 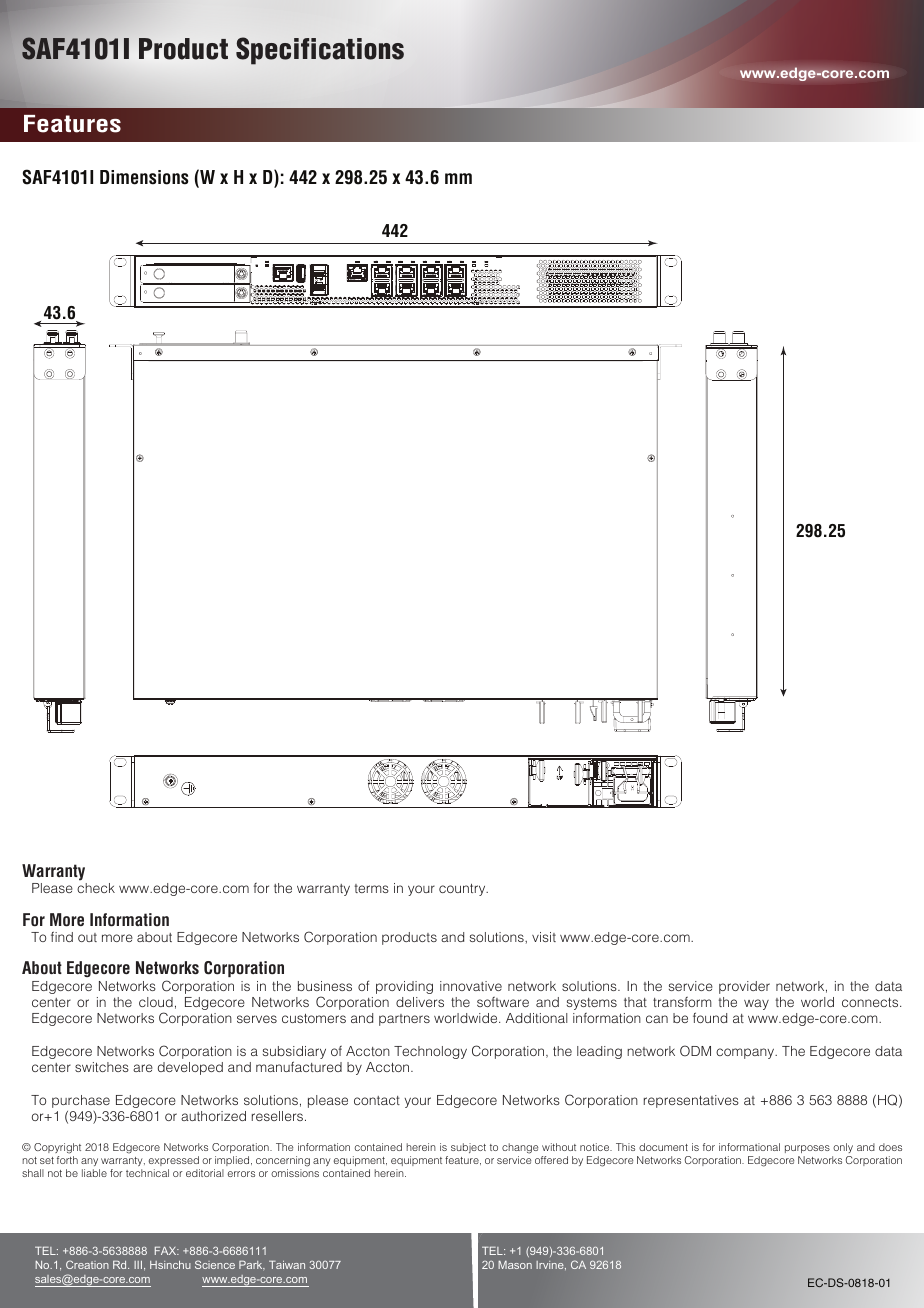 What do you see at coordinates (544, 937) in the screenshot?
I see `visit` at bounding box center [544, 937].
